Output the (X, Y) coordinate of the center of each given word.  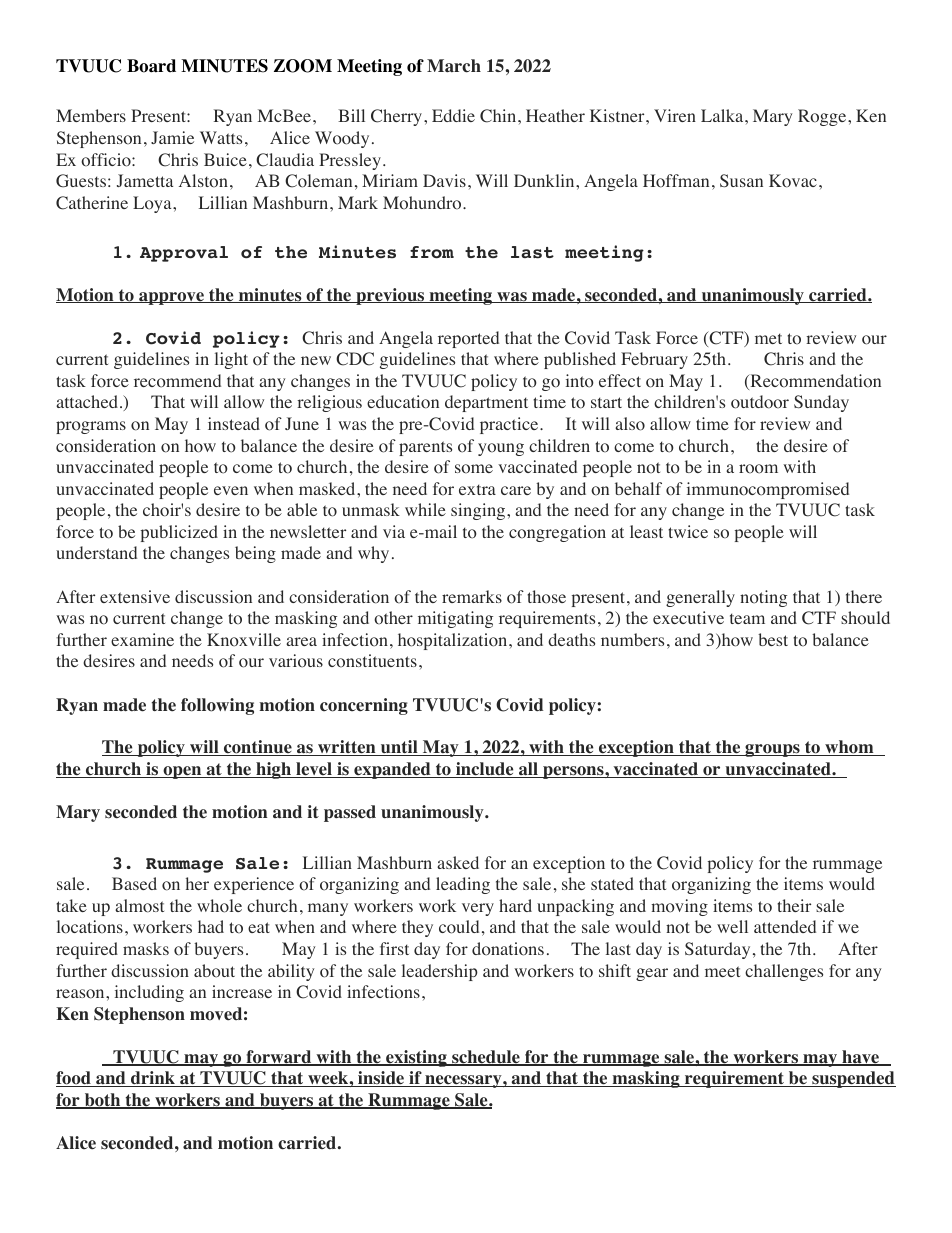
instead (234, 423)
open (182, 772)
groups (772, 750)
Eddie (453, 115)
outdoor (760, 402)
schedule (486, 1058)
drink (153, 1079)
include (485, 770)
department (486, 403)
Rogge (823, 117)
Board (151, 66)
